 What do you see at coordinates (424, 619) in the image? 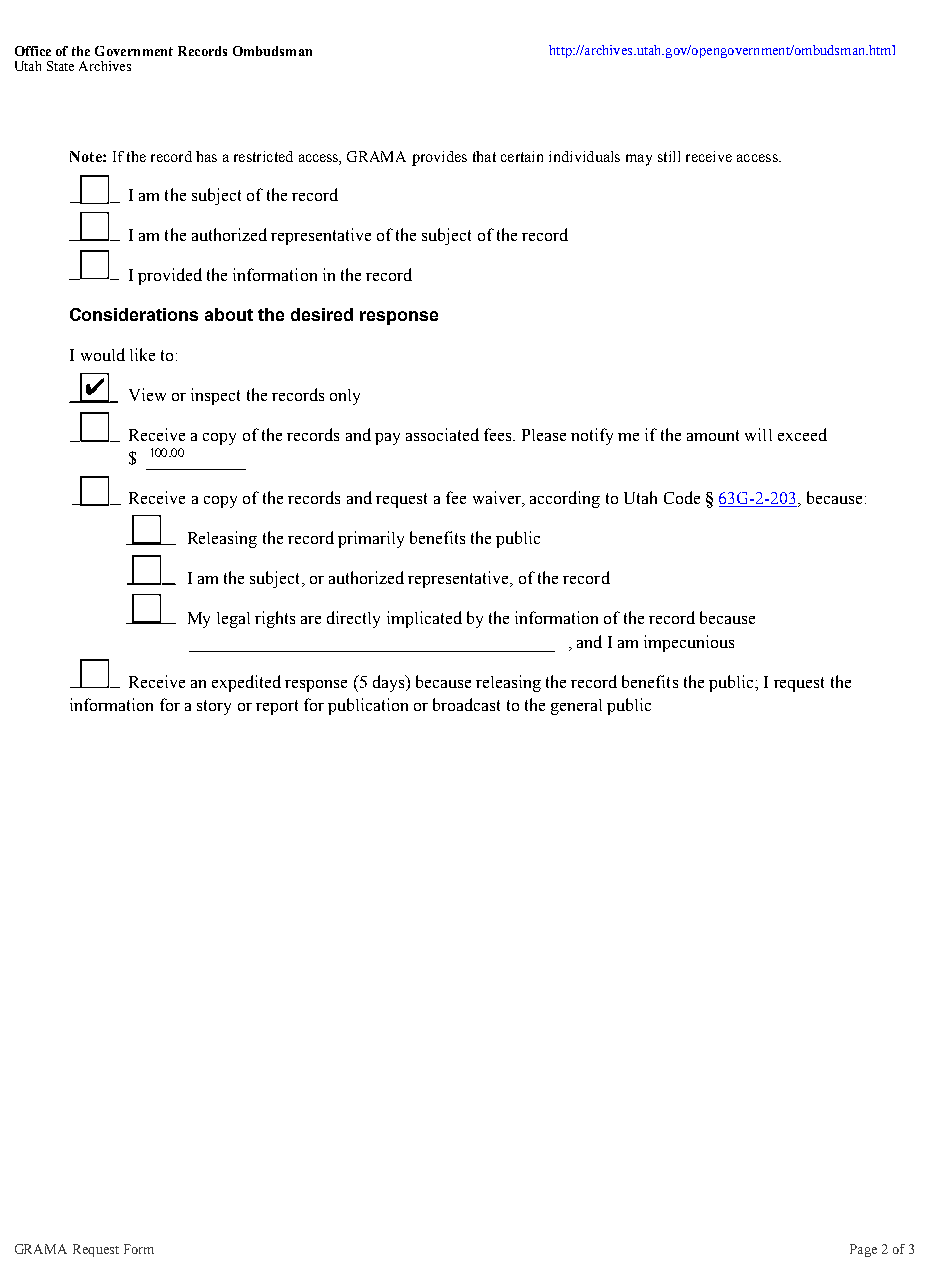
I see `implicated` at bounding box center [424, 619].
